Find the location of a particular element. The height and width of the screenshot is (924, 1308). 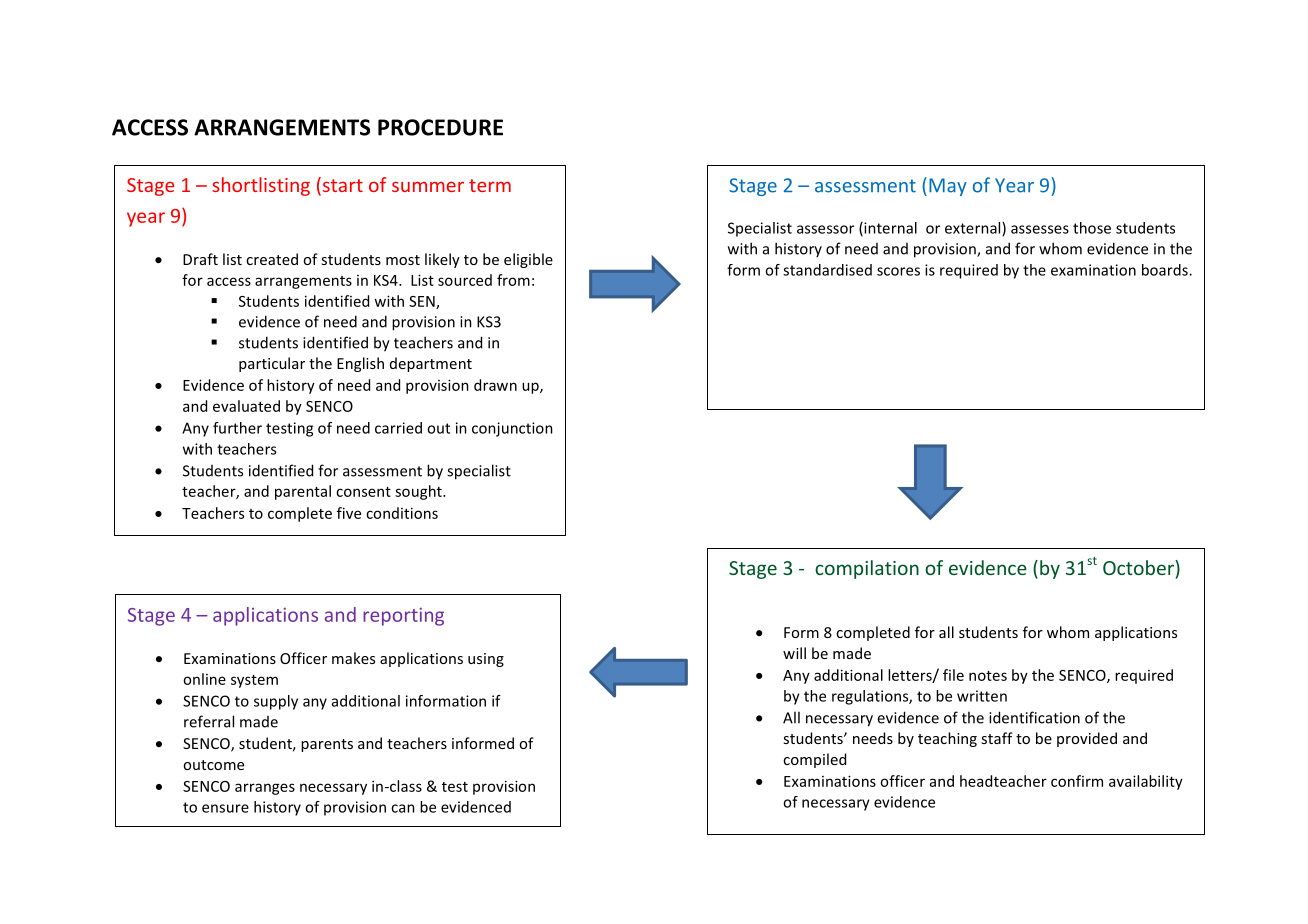

created is located at coordinates (272, 259).
